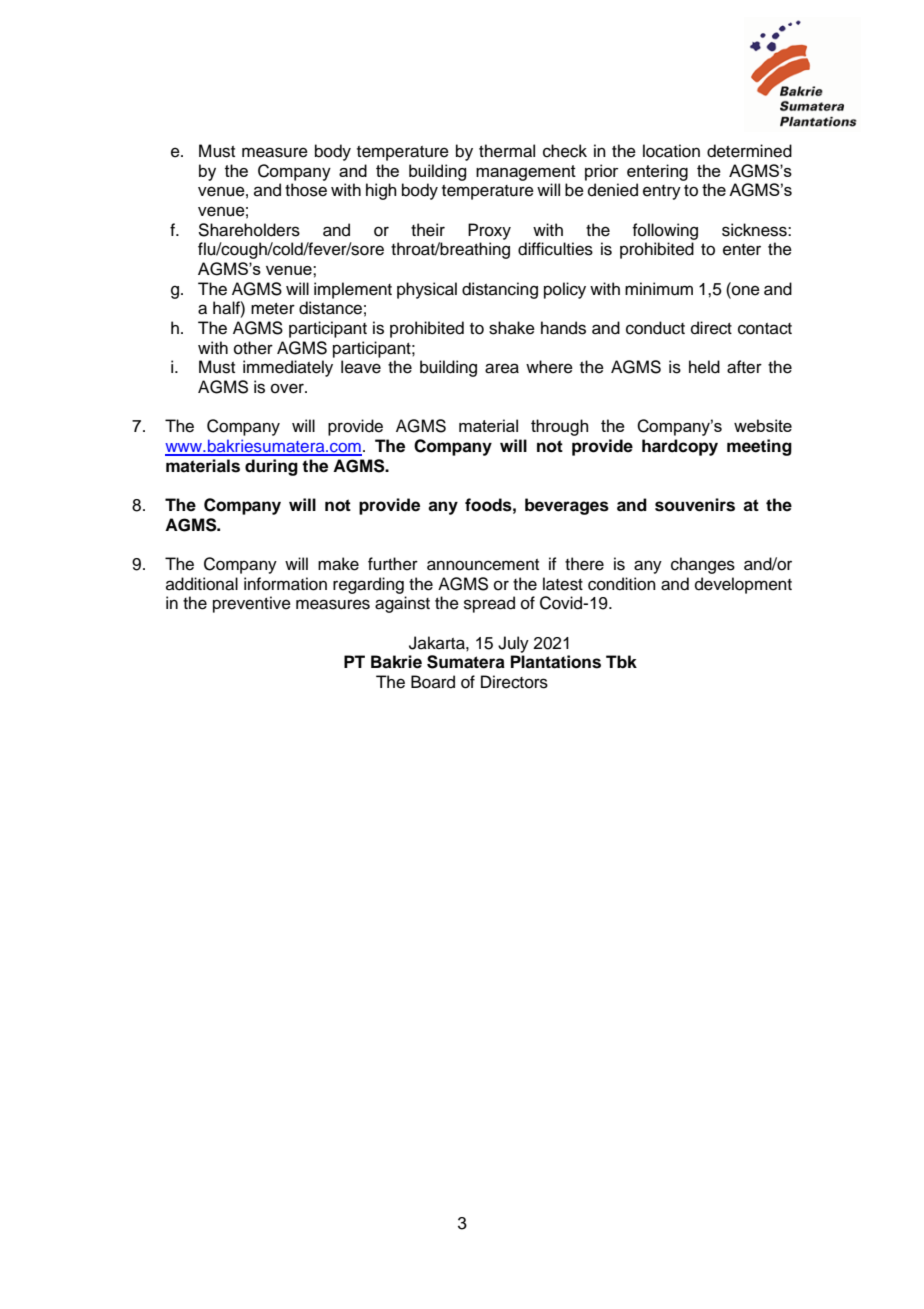 The image size is (924, 1309). Describe the element at coordinates (680, 447) in the screenshot. I see `hardcopy` at that location.
